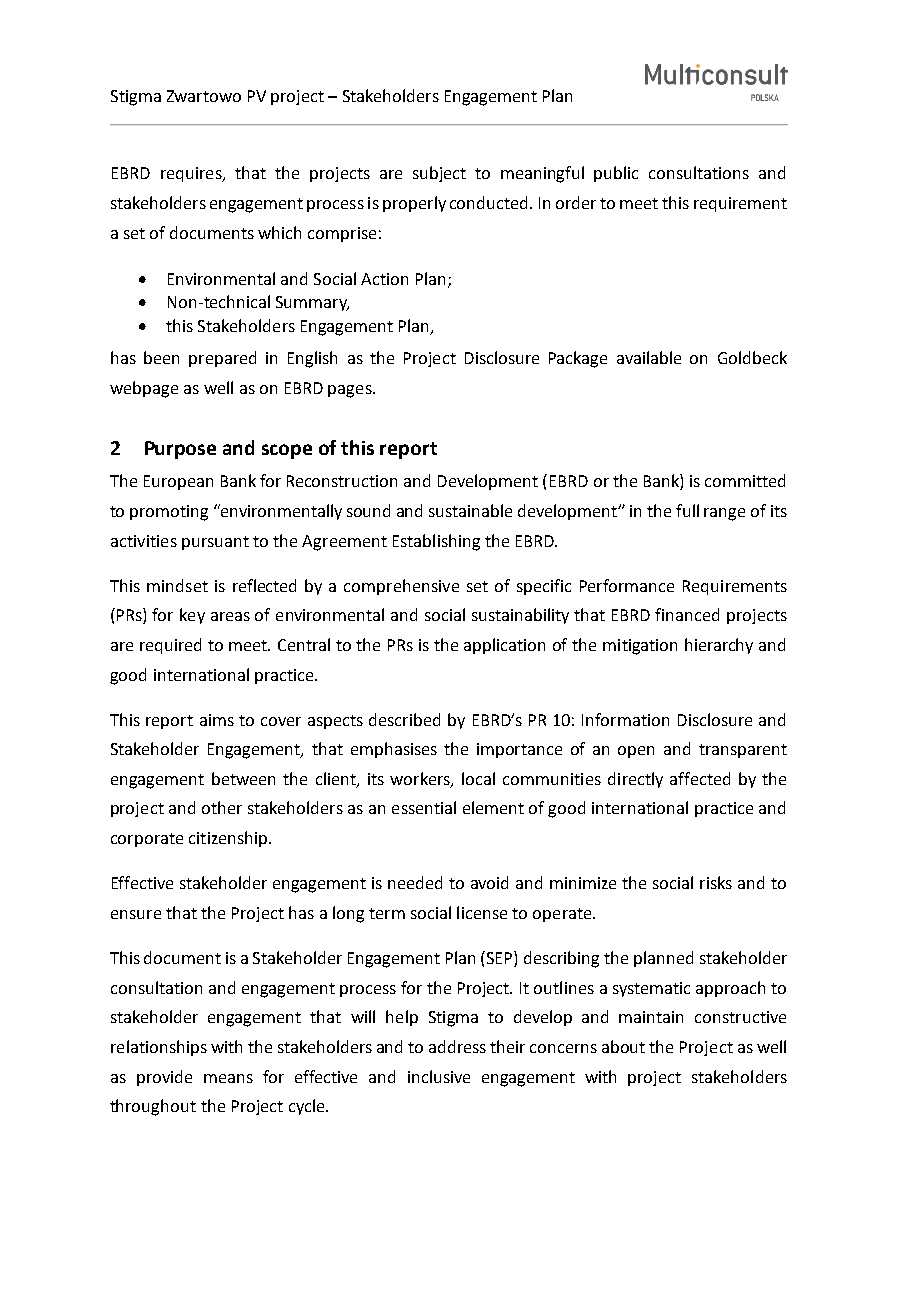 The image size is (924, 1307). I want to click on pursuant, so click(215, 543).
